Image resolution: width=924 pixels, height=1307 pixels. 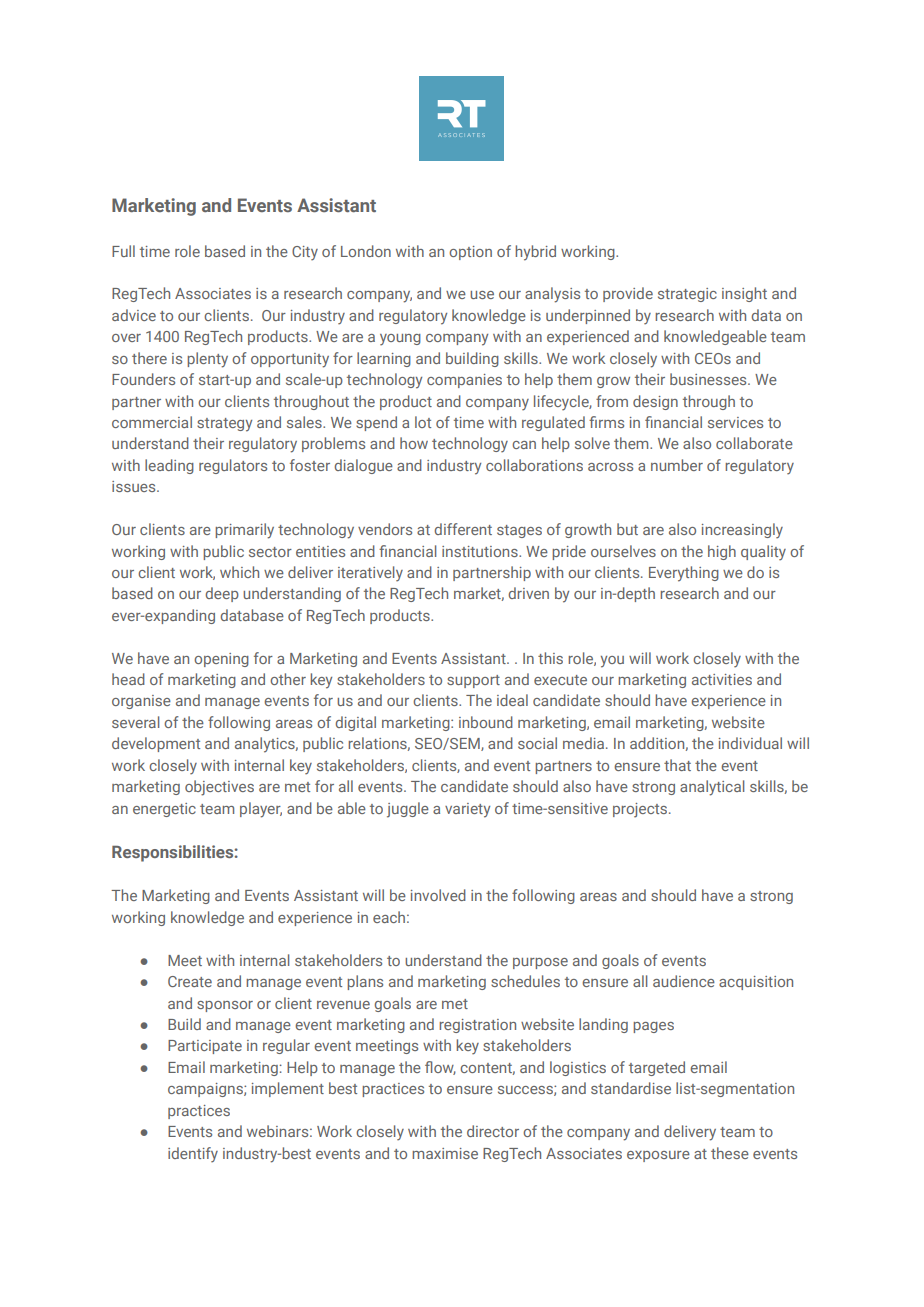 What do you see at coordinates (193, 1155) in the page?
I see `identify` at bounding box center [193, 1155].
